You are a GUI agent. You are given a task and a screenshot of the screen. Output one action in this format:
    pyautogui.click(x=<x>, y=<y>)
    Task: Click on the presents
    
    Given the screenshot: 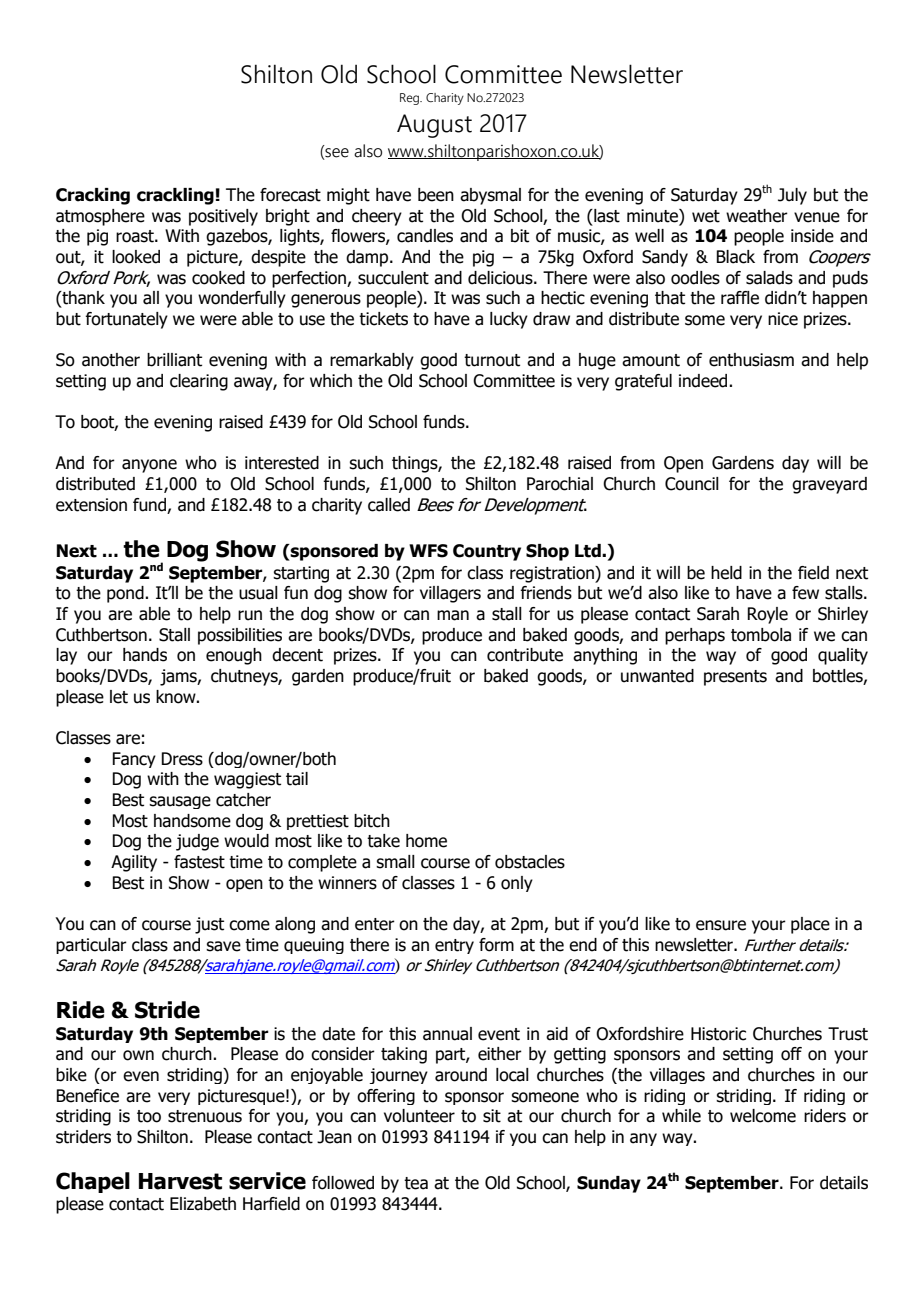 What is the action you would take?
    pyautogui.click(x=735, y=678)
